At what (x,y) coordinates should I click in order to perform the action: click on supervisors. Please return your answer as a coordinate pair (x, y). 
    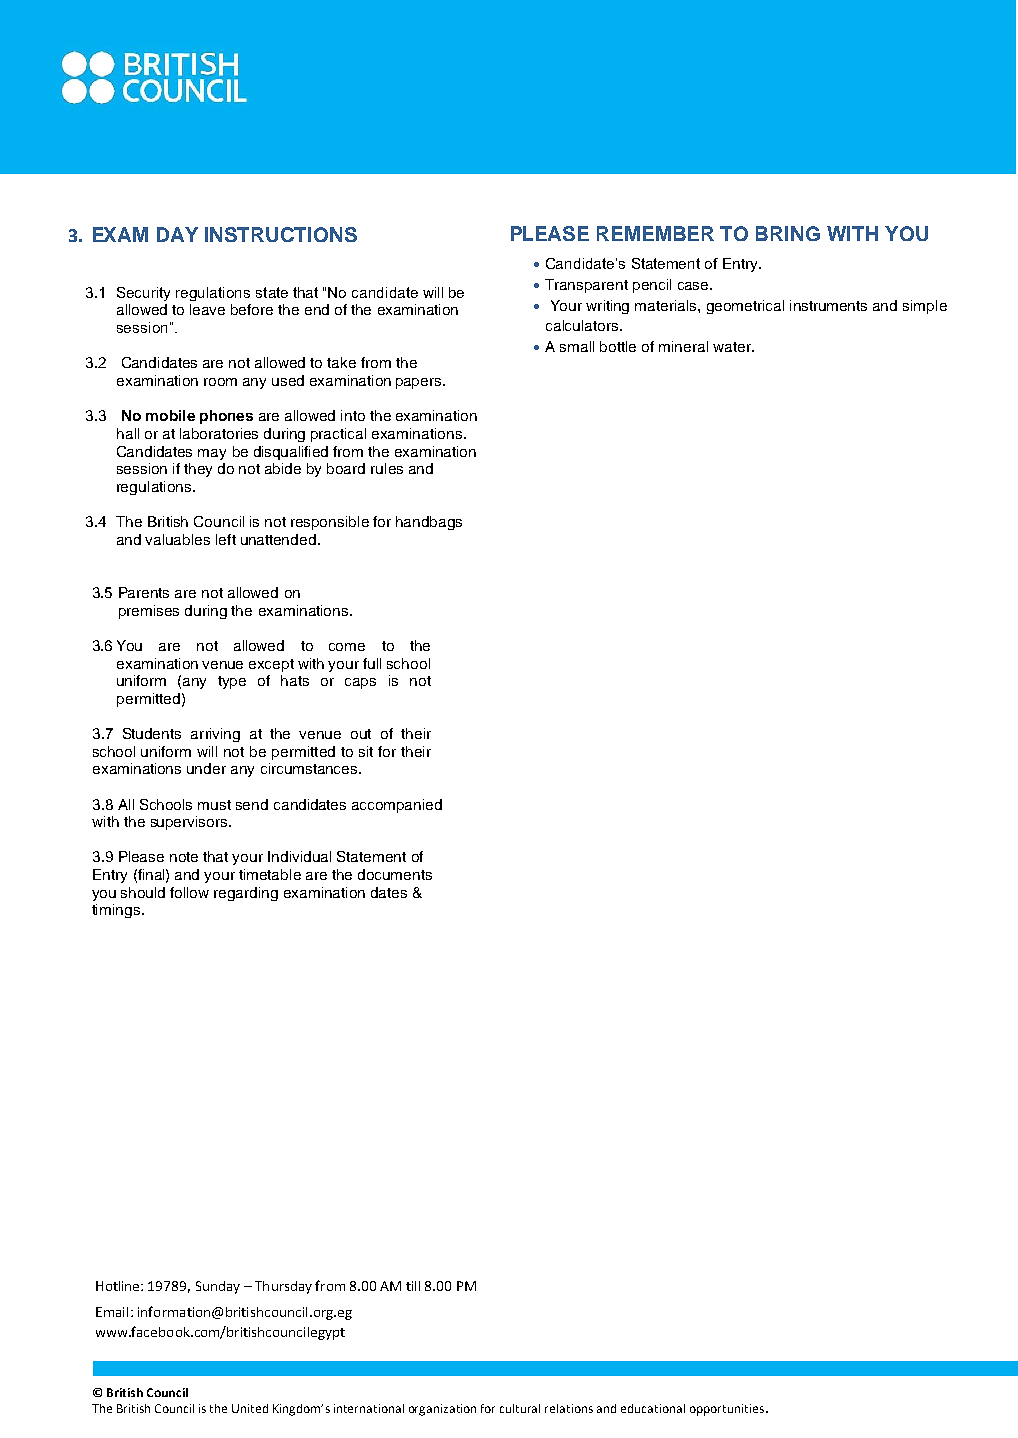
    Looking at the image, I should click on (190, 823).
